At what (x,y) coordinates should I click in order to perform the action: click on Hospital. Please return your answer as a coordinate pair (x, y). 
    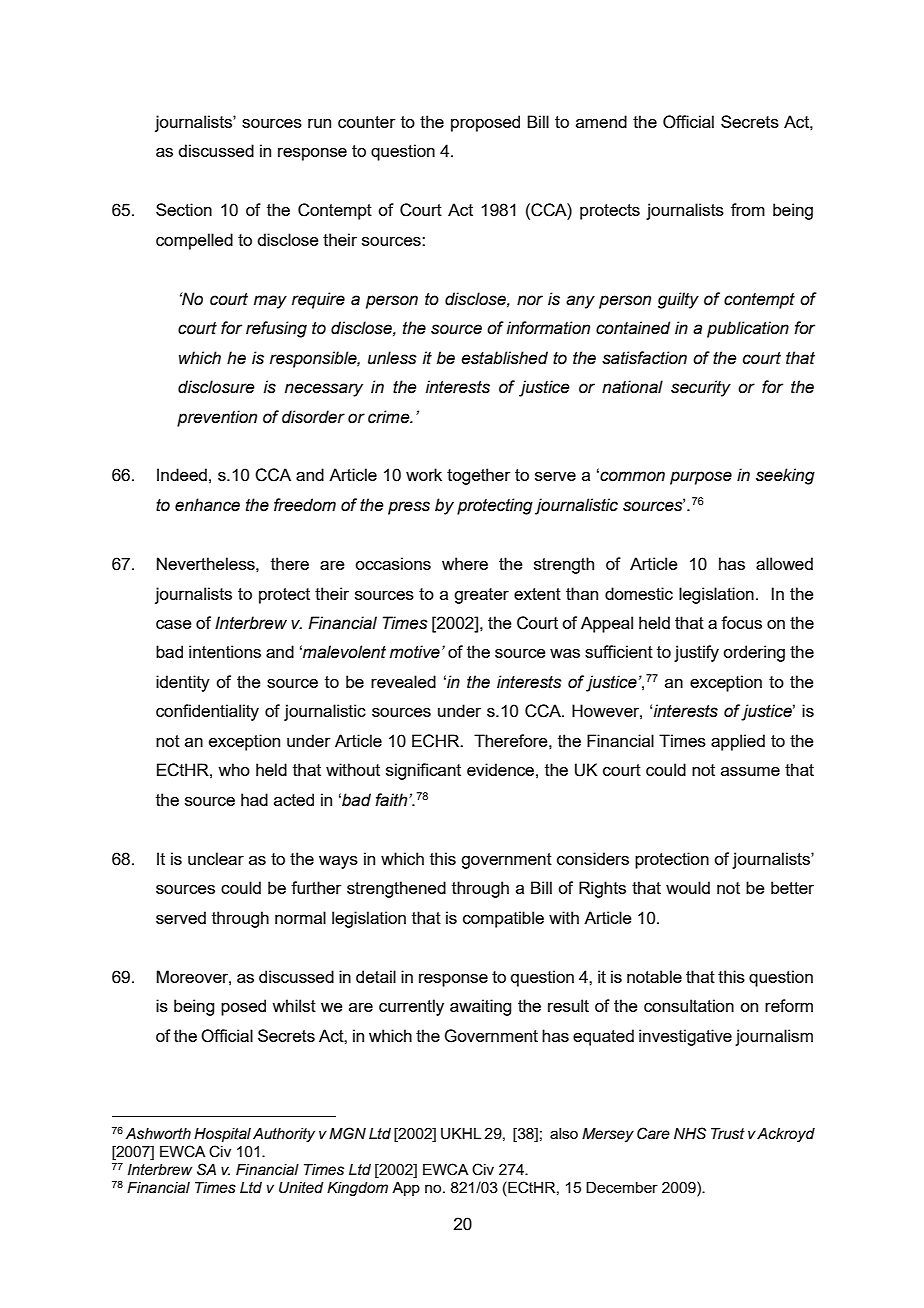
    Looking at the image, I should click on (222, 1135).
